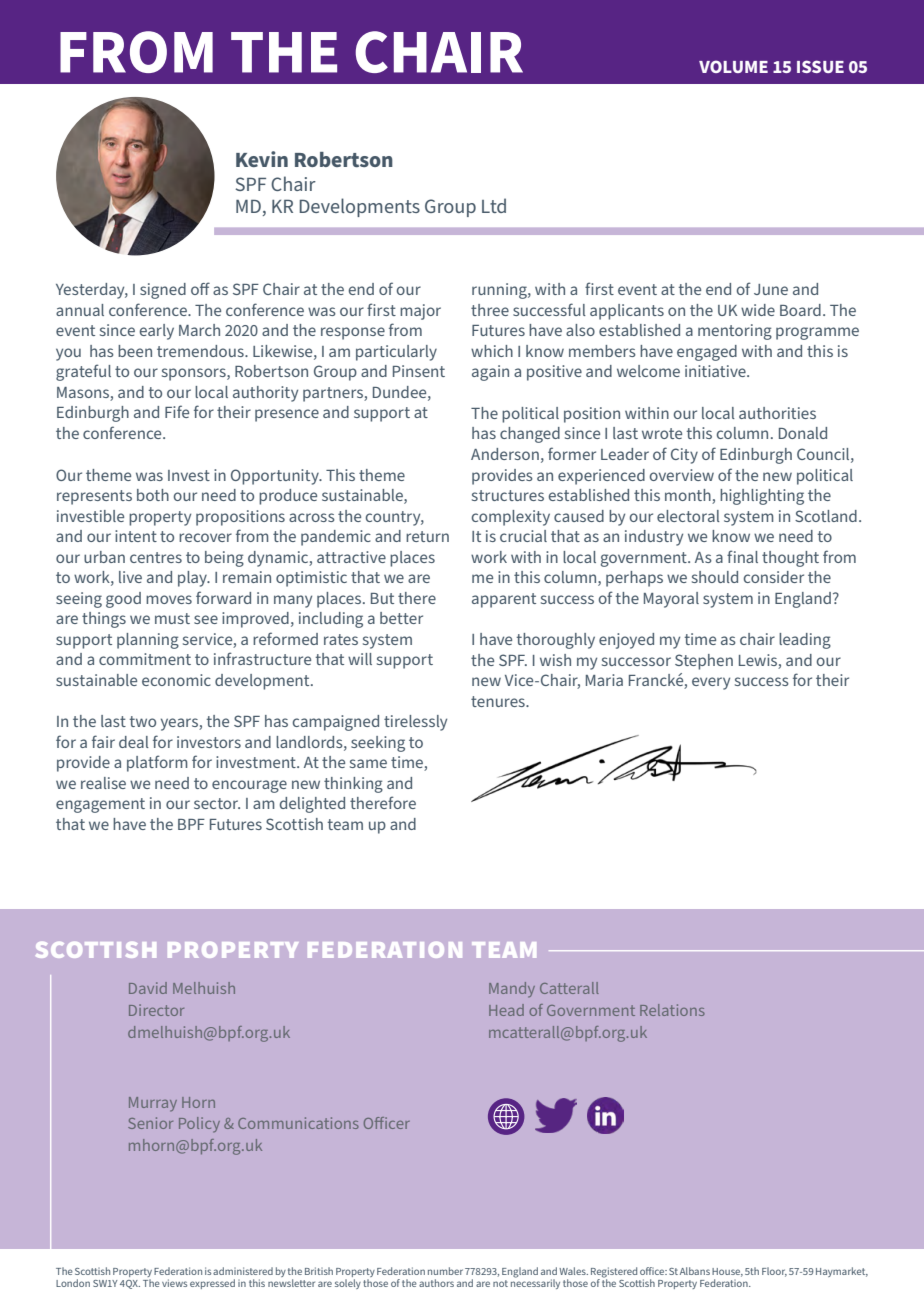 The height and width of the page is (1308, 924). Describe the element at coordinates (672, 1010) in the page. I see `Relations` at that location.
